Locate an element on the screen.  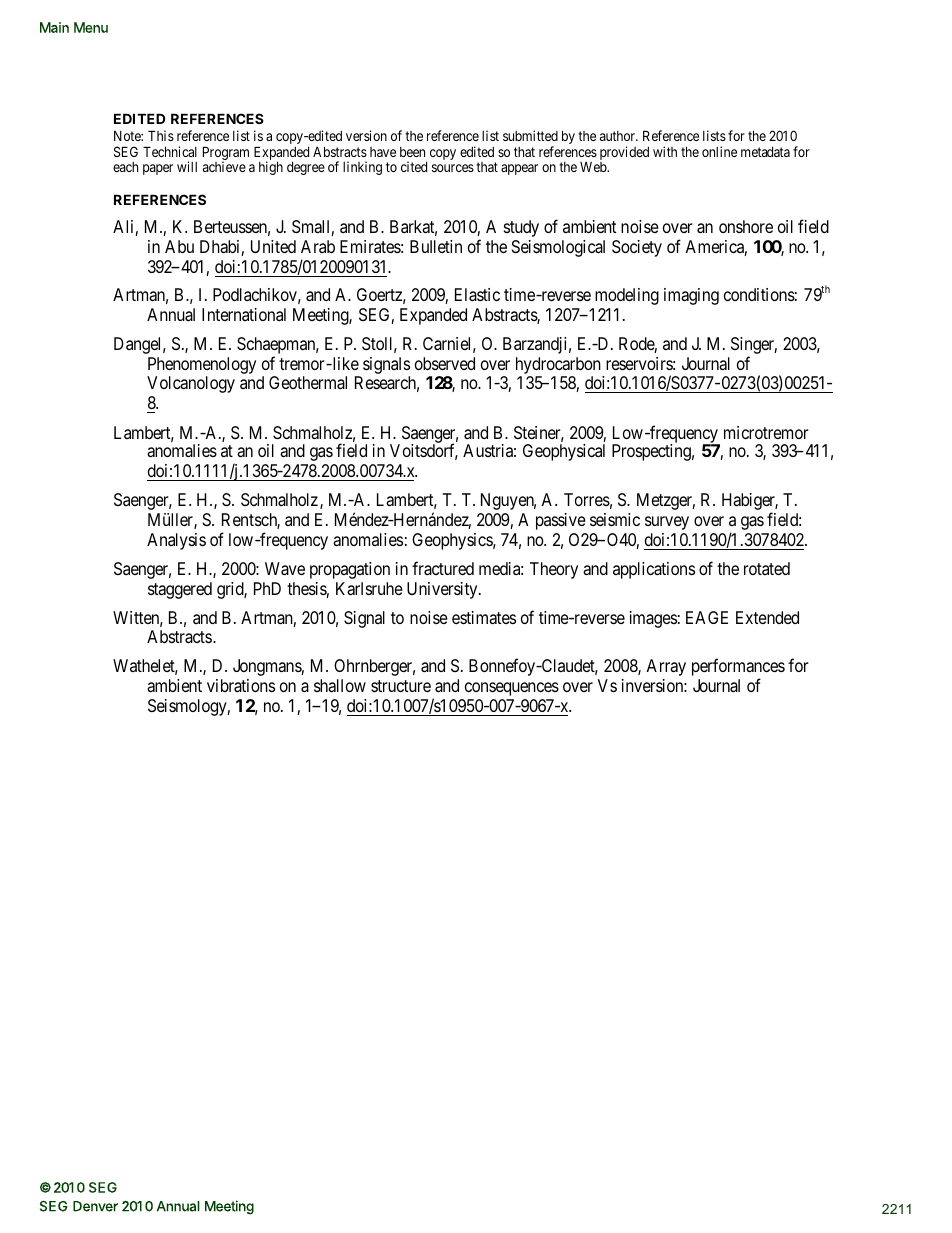
with is located at coordinates (665, 151).
